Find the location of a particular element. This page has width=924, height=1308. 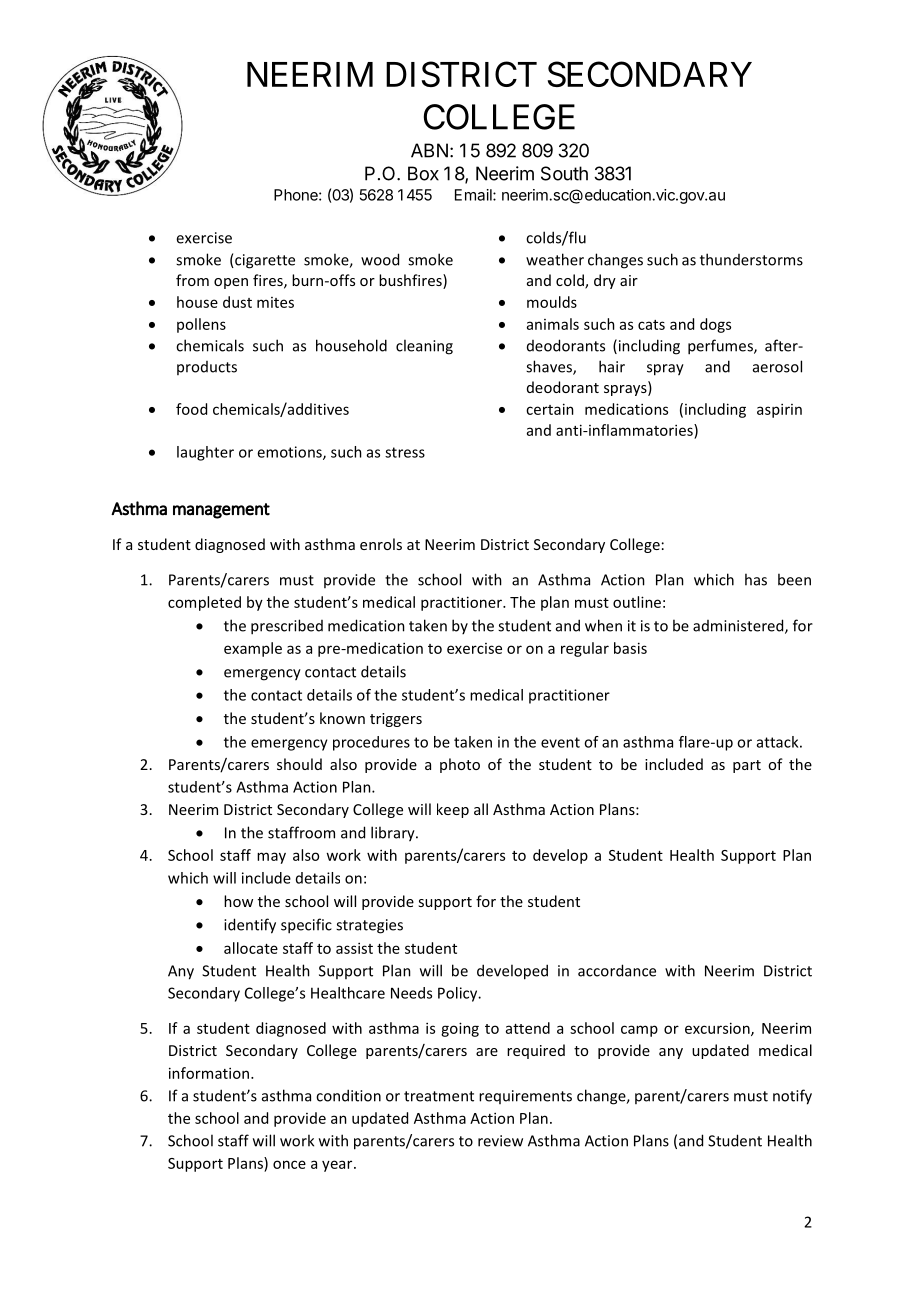

photo is located at coordinates (460, 765).
